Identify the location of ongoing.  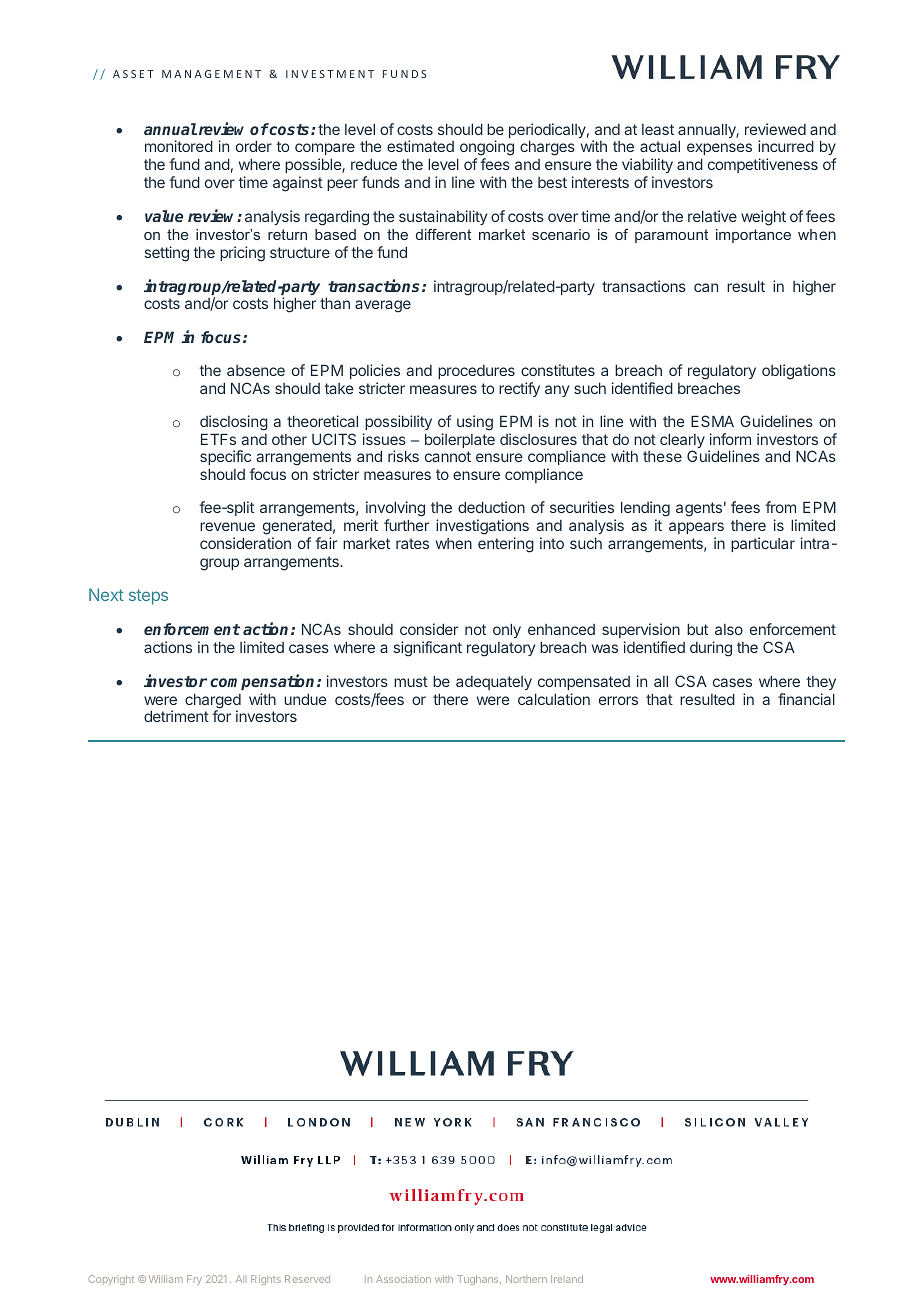
(487, 149).
